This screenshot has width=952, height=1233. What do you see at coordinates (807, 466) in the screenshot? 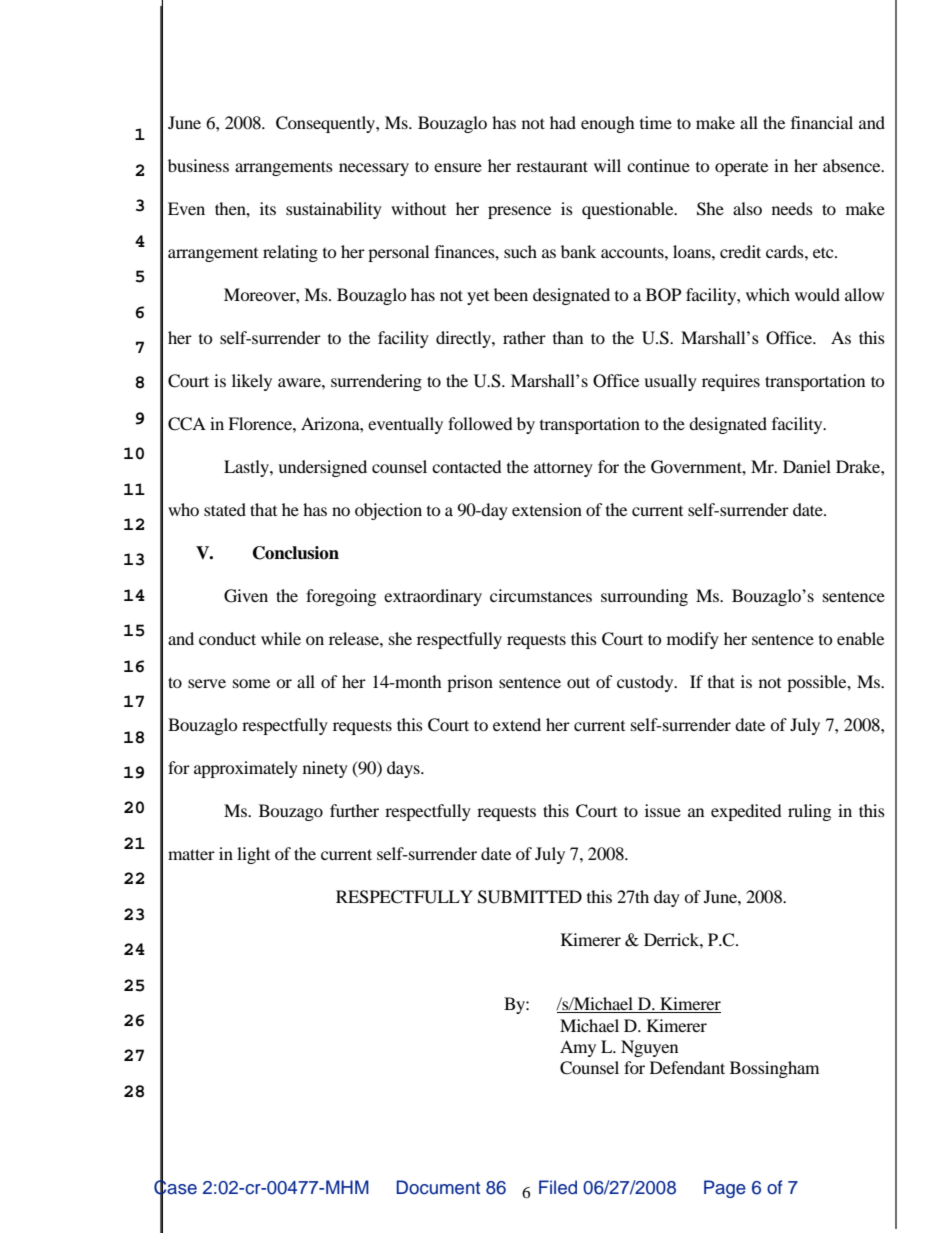
I see `Daniel` at bounding box center [807, 466].
